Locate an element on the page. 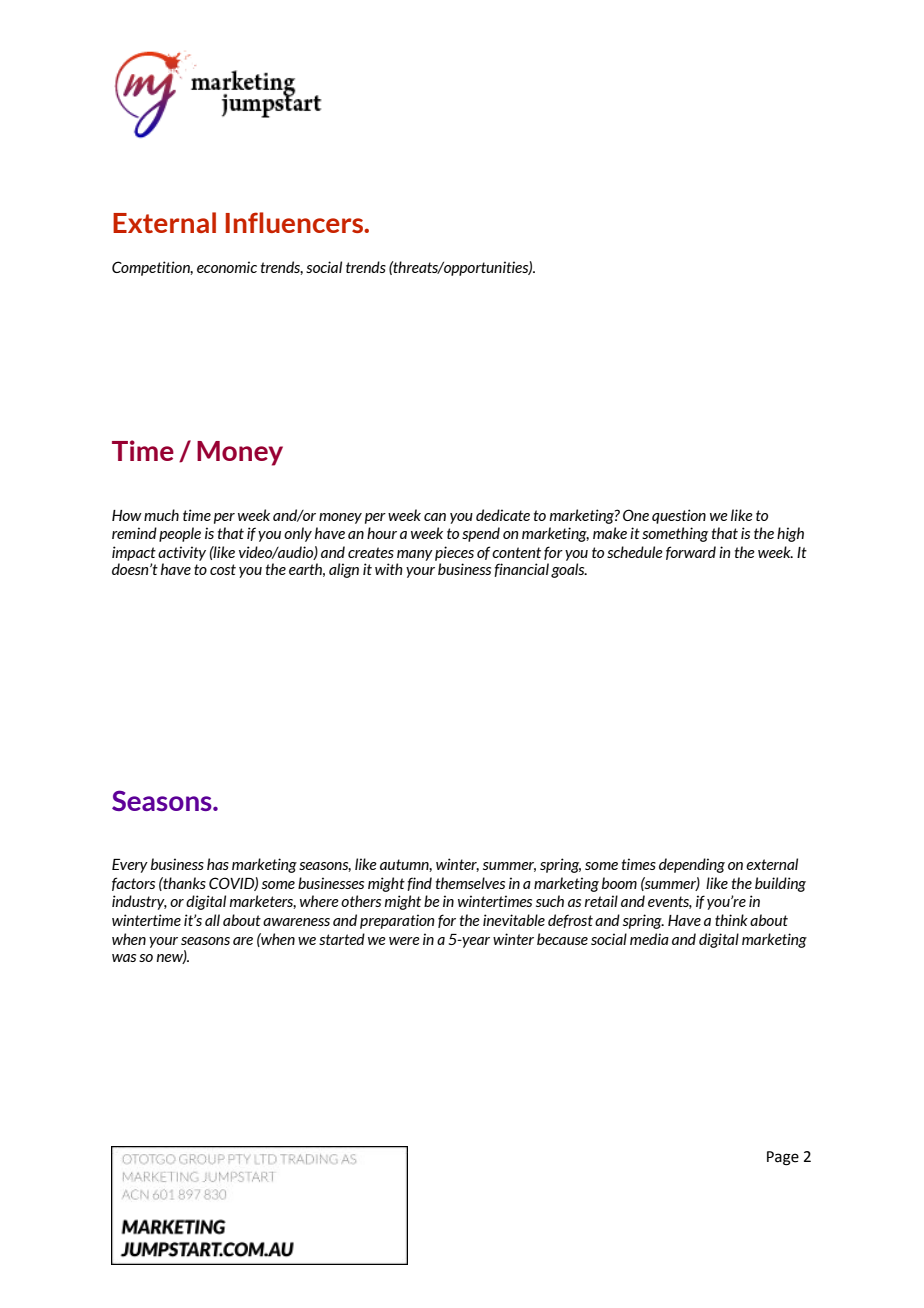 This image has height=1308, width=924. find is located at coordinates (419, 884).
